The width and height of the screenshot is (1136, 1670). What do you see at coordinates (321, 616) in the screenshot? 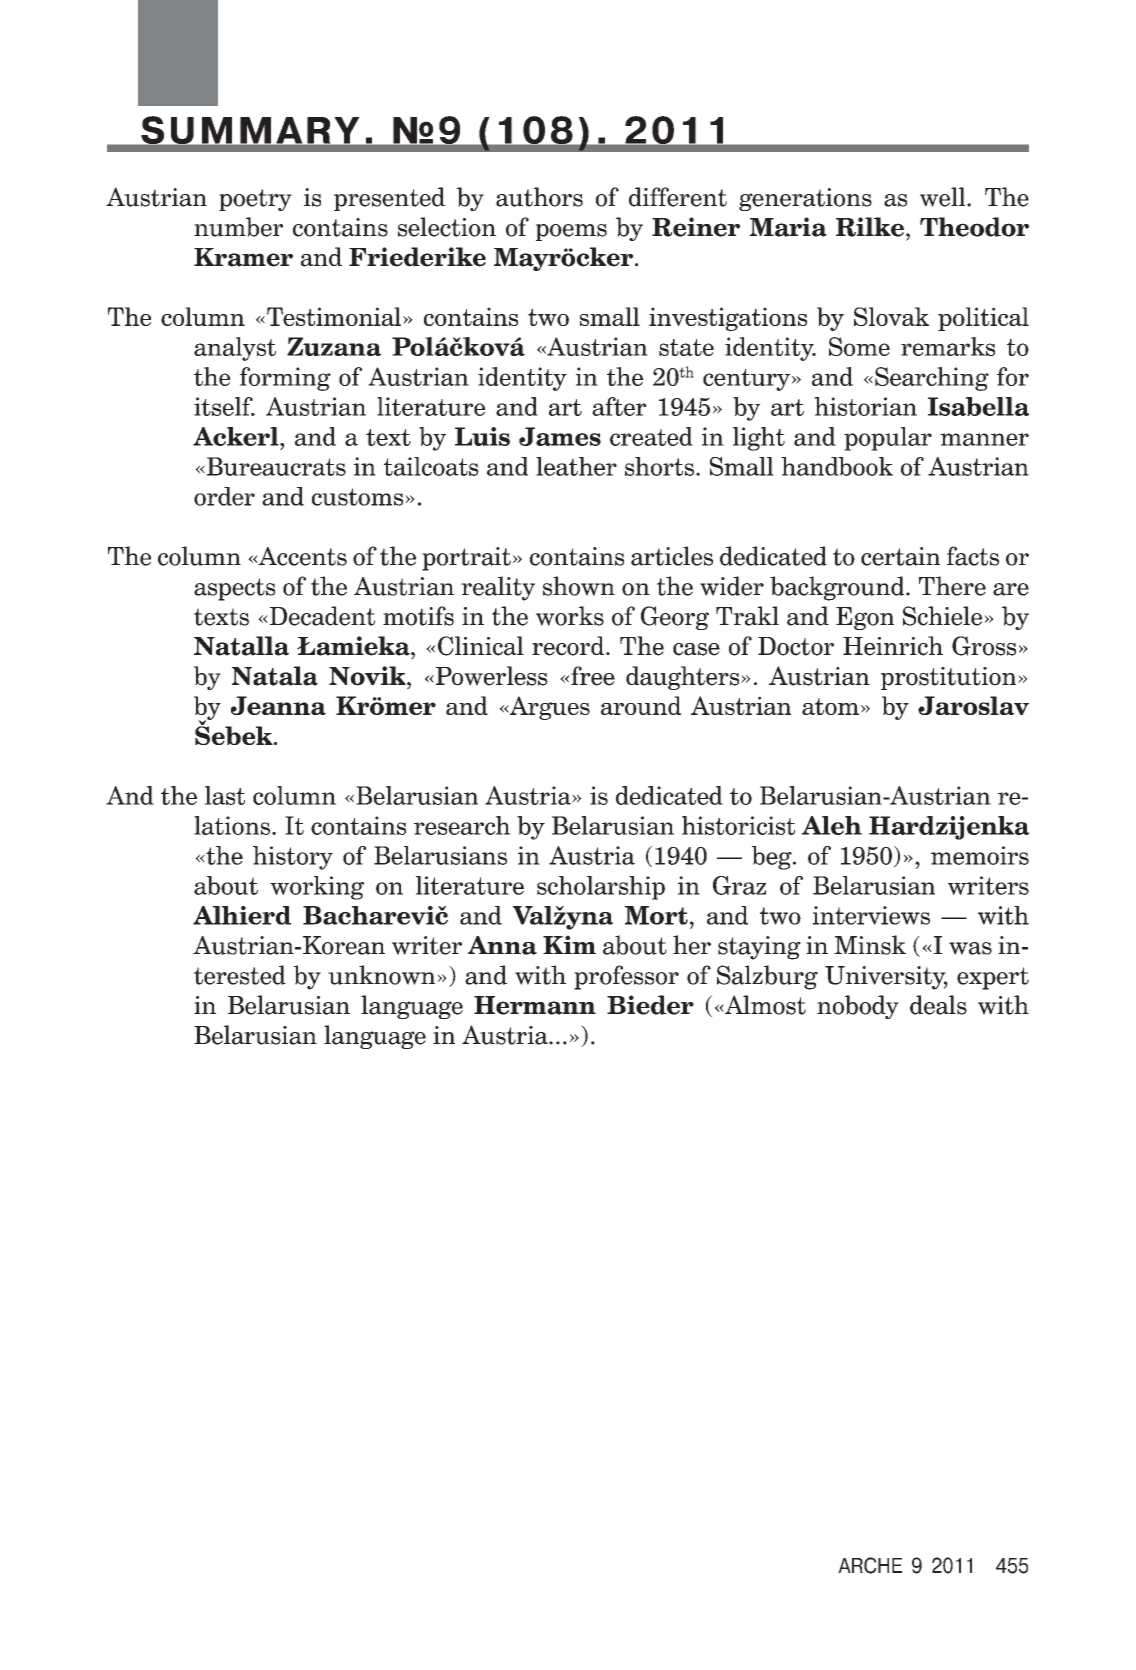
I see `Decadent` at bounding box center [321, 616].
